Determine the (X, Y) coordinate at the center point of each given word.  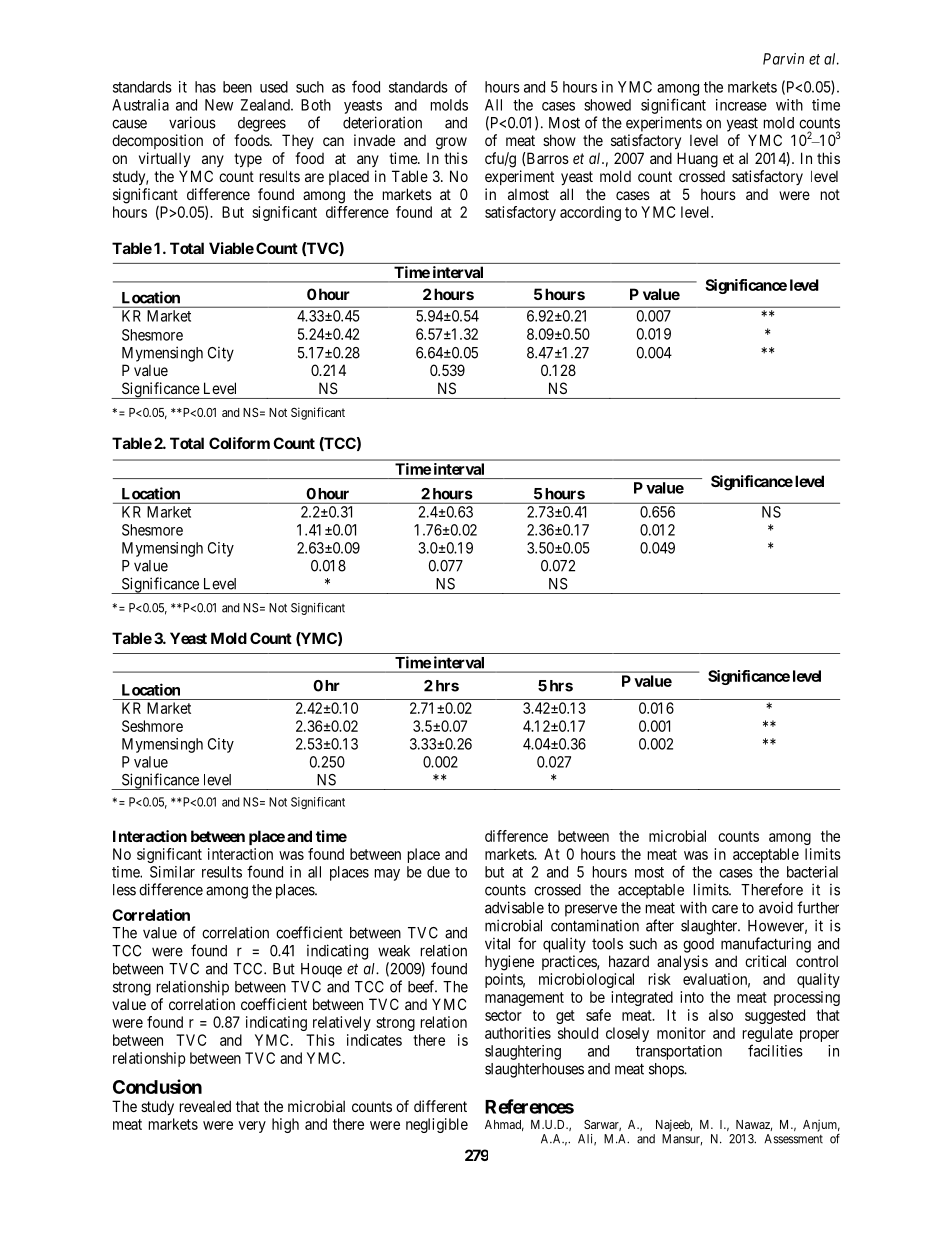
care (725, 909)
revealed (205, 1106)
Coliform (239, 443)
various (192, 122)
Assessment (793, 1139)
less (124, 890)
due (438, 872)
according (590, 213)
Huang (697, 160)
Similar (172, 872)
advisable (514, 907)
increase (741, 105)
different (440, 1106)
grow (451, 143)
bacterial (812, 872)
